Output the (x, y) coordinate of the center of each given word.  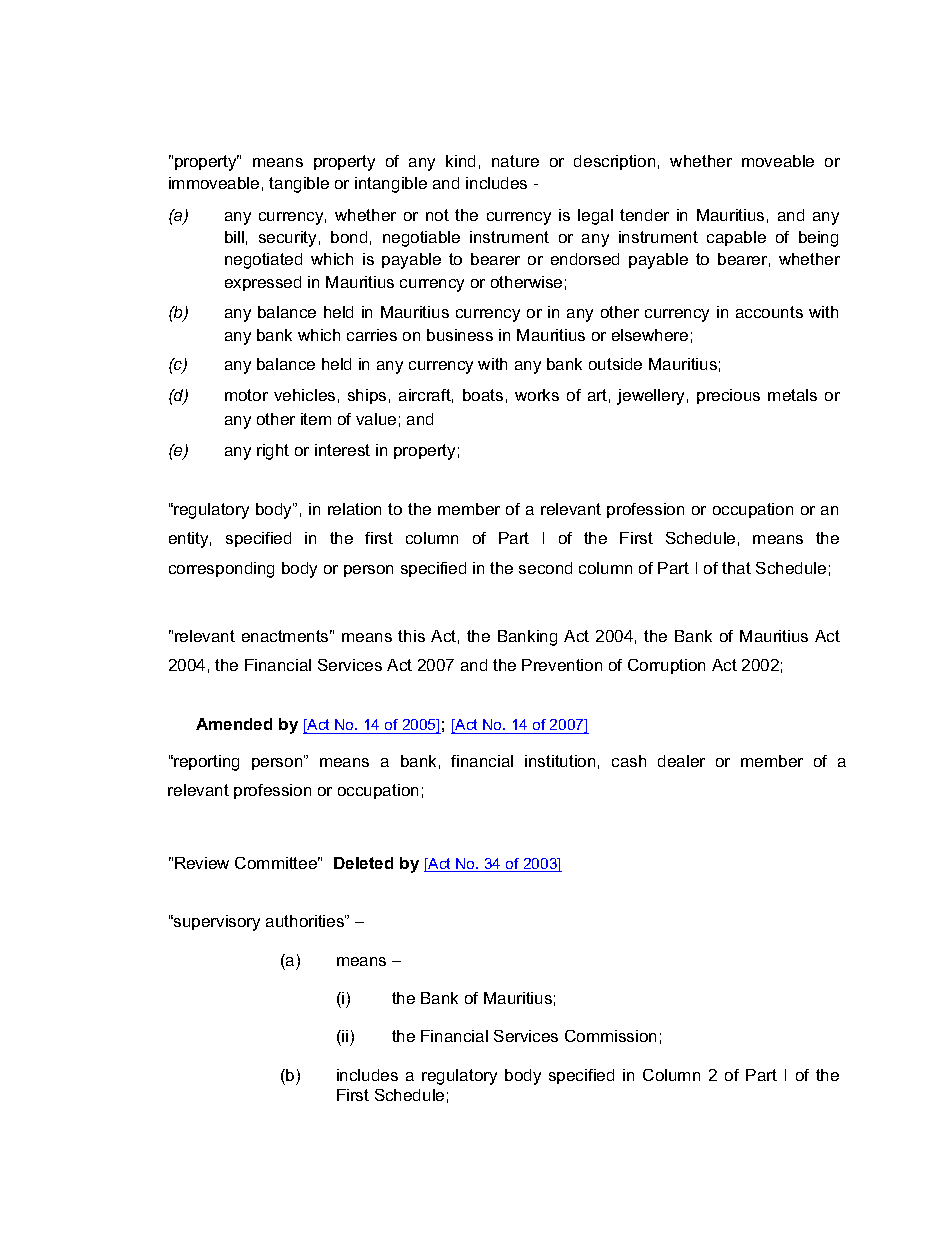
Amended (234, 724)
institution (560, 761)
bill (234, 237)
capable (736, 238)
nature (515, 161)
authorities (306, 921)
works (537, 395)
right (273, 452)
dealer (681, 761)
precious (728, 396)
